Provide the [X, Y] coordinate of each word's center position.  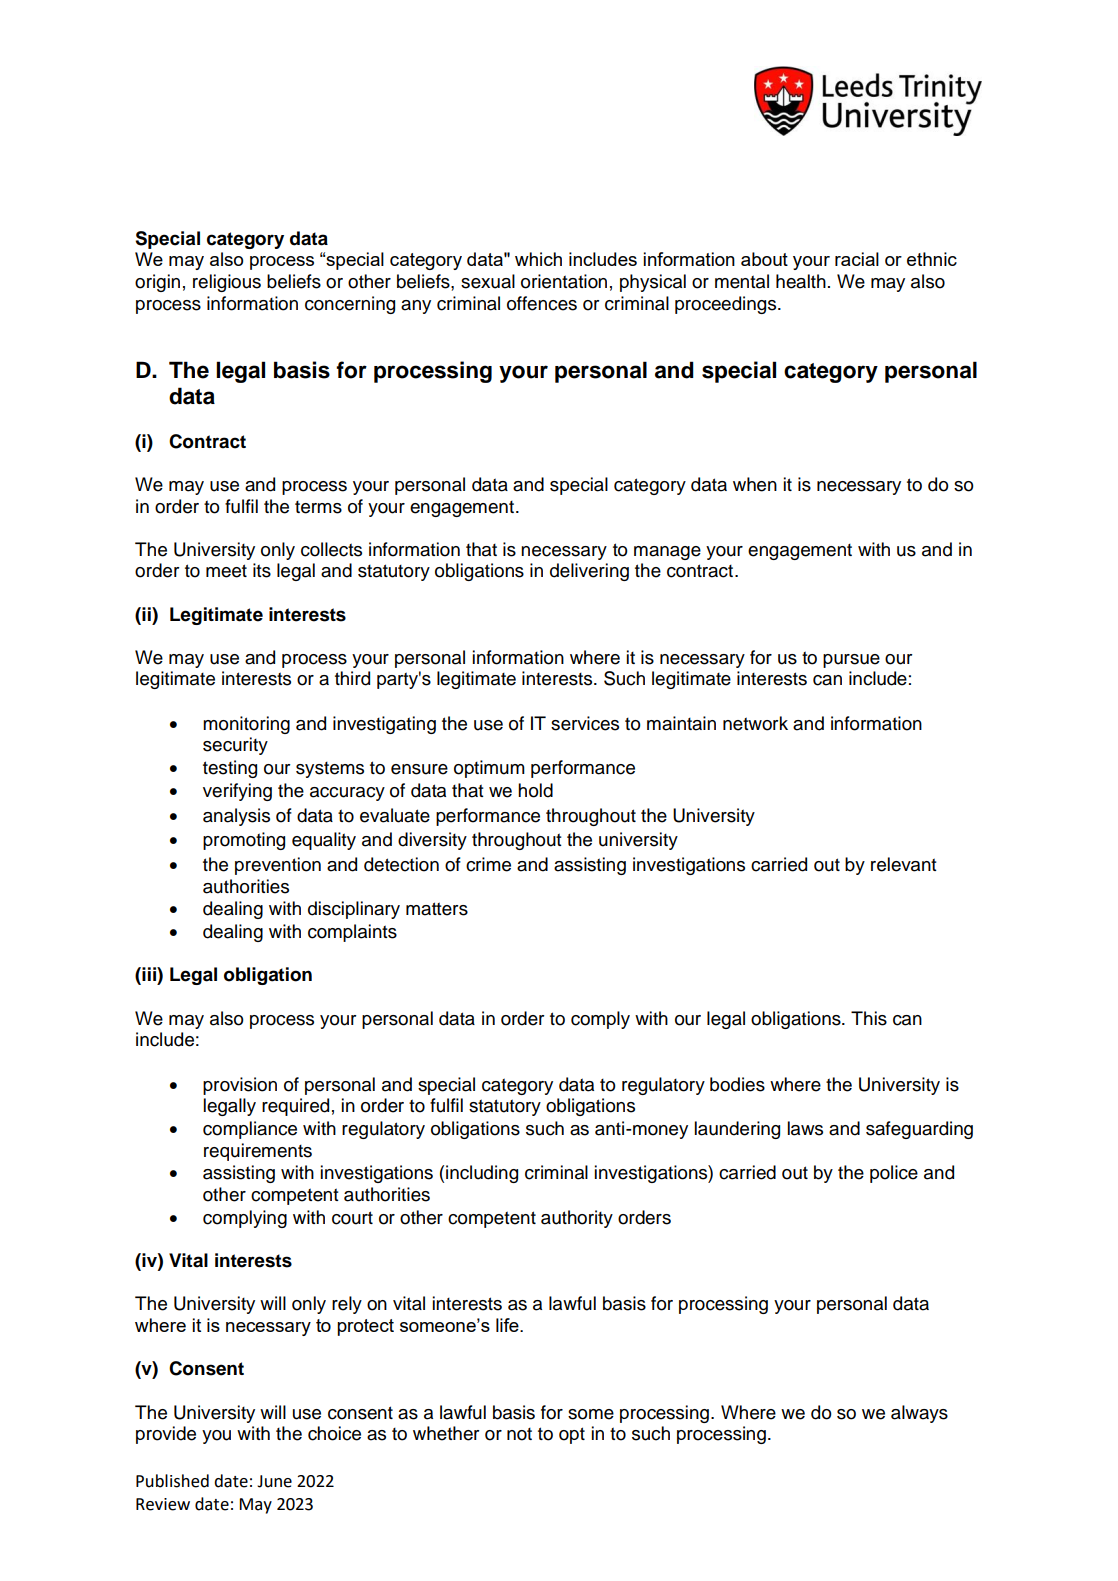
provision [240, 1086]
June [274, 1481]
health [801, 281]
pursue [851, 661]
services [585, 723]
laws [805, 1128]
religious [227, 283]
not [519, 1434]
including [482, 1174]
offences [542, 303]
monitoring [246, 725]
